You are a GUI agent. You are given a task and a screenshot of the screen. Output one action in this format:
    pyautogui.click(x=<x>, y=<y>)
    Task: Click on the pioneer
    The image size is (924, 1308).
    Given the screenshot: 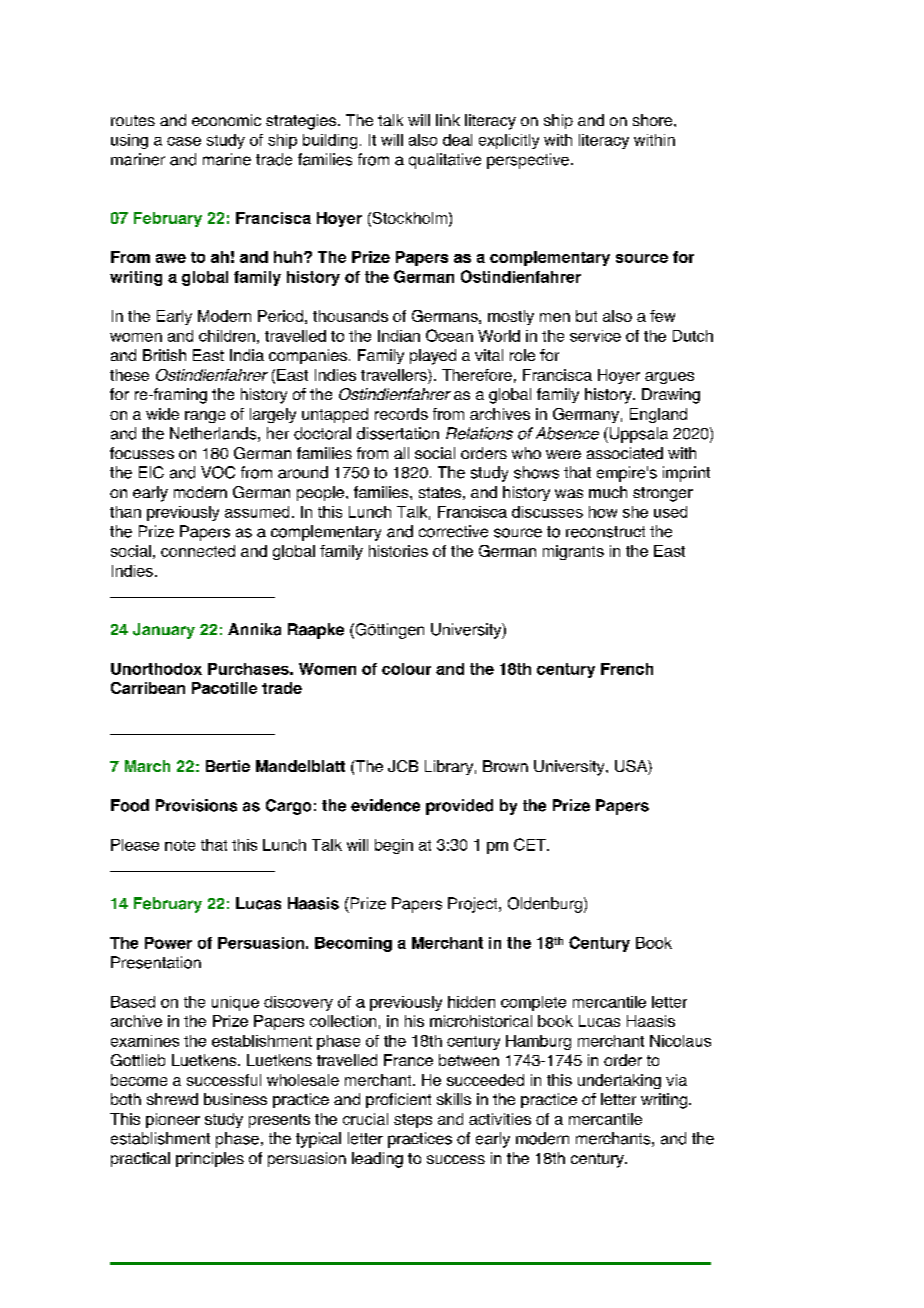 What is the action you would take?
    pyautogui.click(x=173, y=1120)
